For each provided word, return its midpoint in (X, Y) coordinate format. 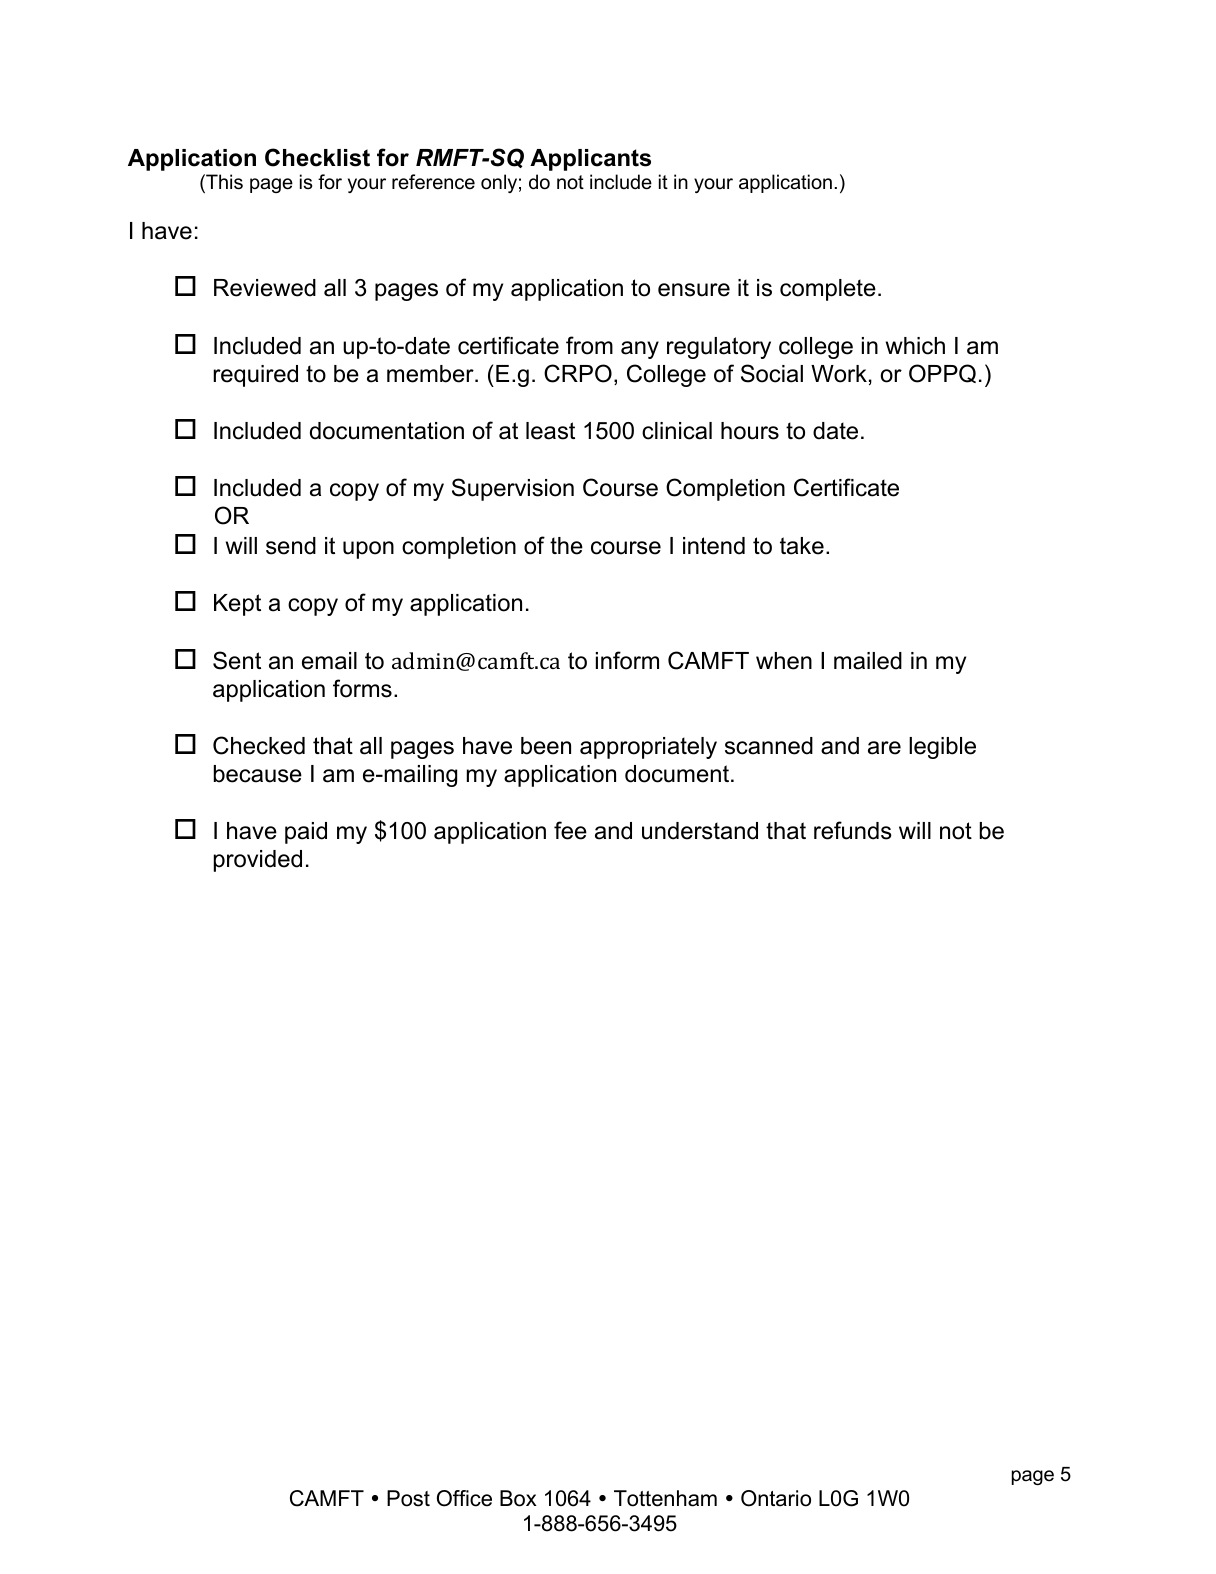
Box (518, 1498)
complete (828, 290)
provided (258, 861)
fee (570, 830)
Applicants (590, 160)
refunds (853, 830)
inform (627, 660)
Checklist (317, 157)
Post (408, 1498)
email (329, 661)
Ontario (776, 1498)
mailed (868, 661)
